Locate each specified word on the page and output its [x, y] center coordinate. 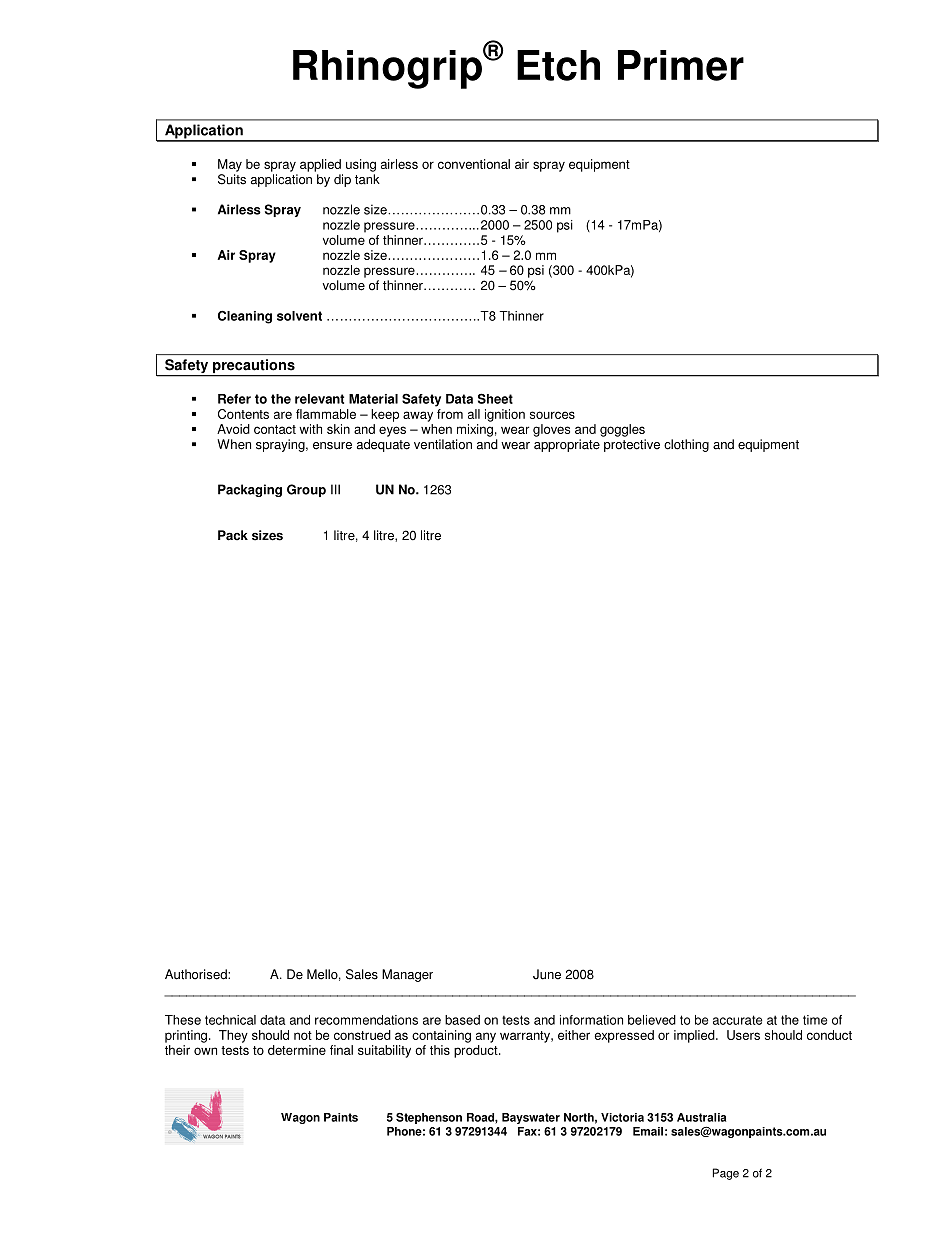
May [230, 165]
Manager [407, 975]
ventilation [443, 444]
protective [632, 445]
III [335, 489]
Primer [681, 65]
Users [743, 1035]
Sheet [495, 398]
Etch [558, 65]
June [547, 974]
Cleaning [245, 317]
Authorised [197, 974]
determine [297, 1050]
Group [306, 490]
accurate [737, 1020]
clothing [686, 445]
